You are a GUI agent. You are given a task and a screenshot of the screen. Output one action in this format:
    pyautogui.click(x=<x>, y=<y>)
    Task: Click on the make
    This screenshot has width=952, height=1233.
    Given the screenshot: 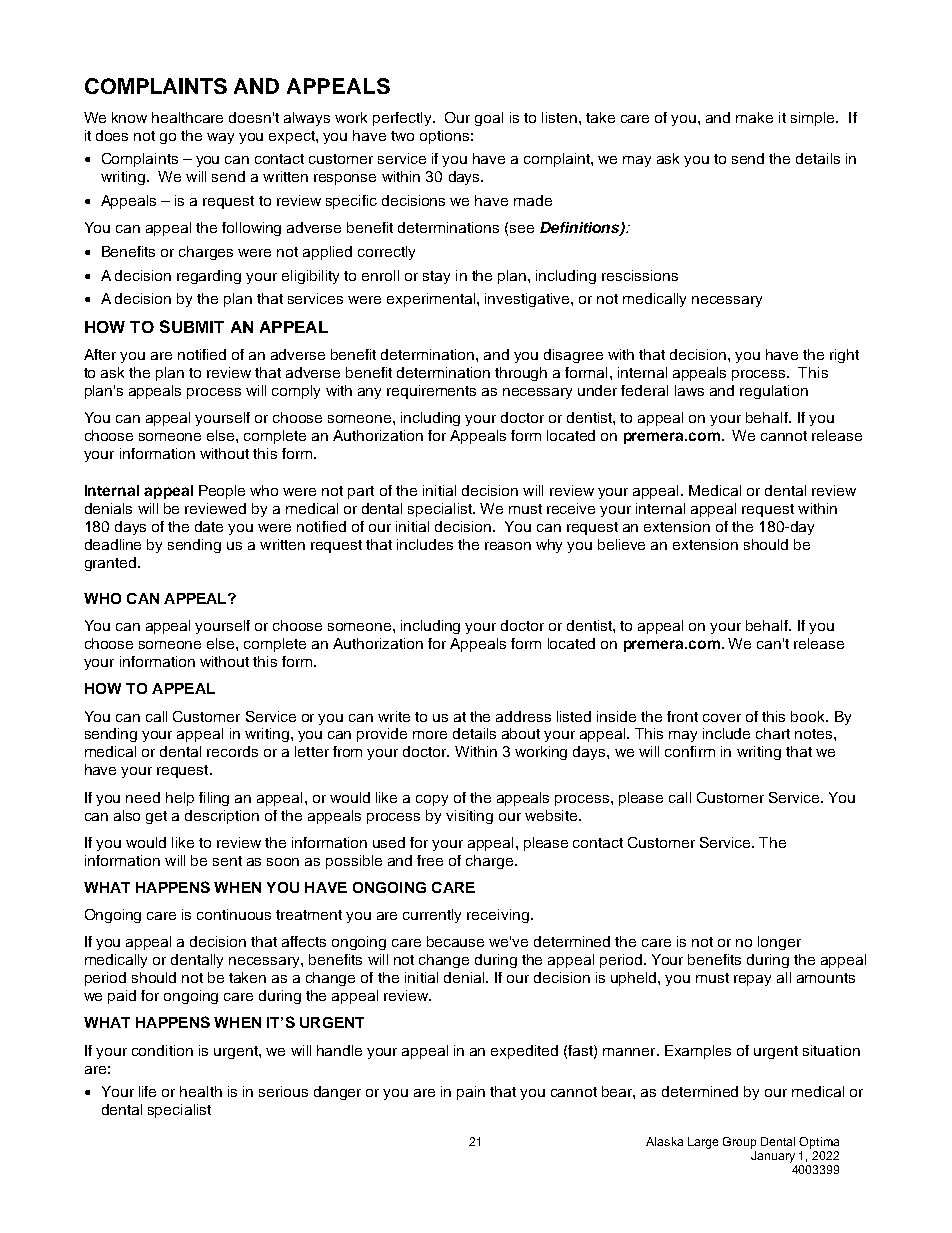 What is the action you would take?
    pyautogui.click(x=754, y=117)
